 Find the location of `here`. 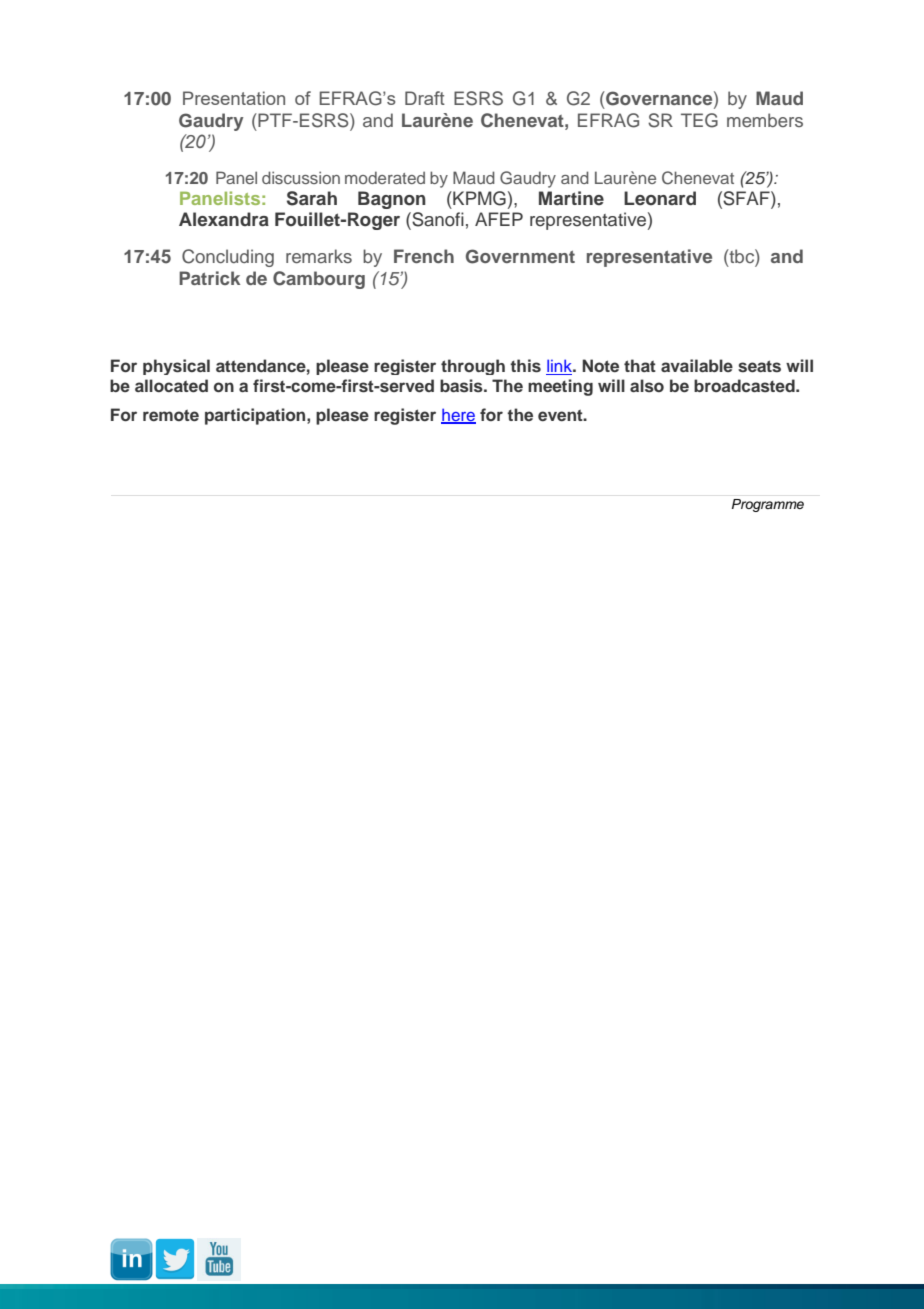

here is located at coordinates (458, 416).
